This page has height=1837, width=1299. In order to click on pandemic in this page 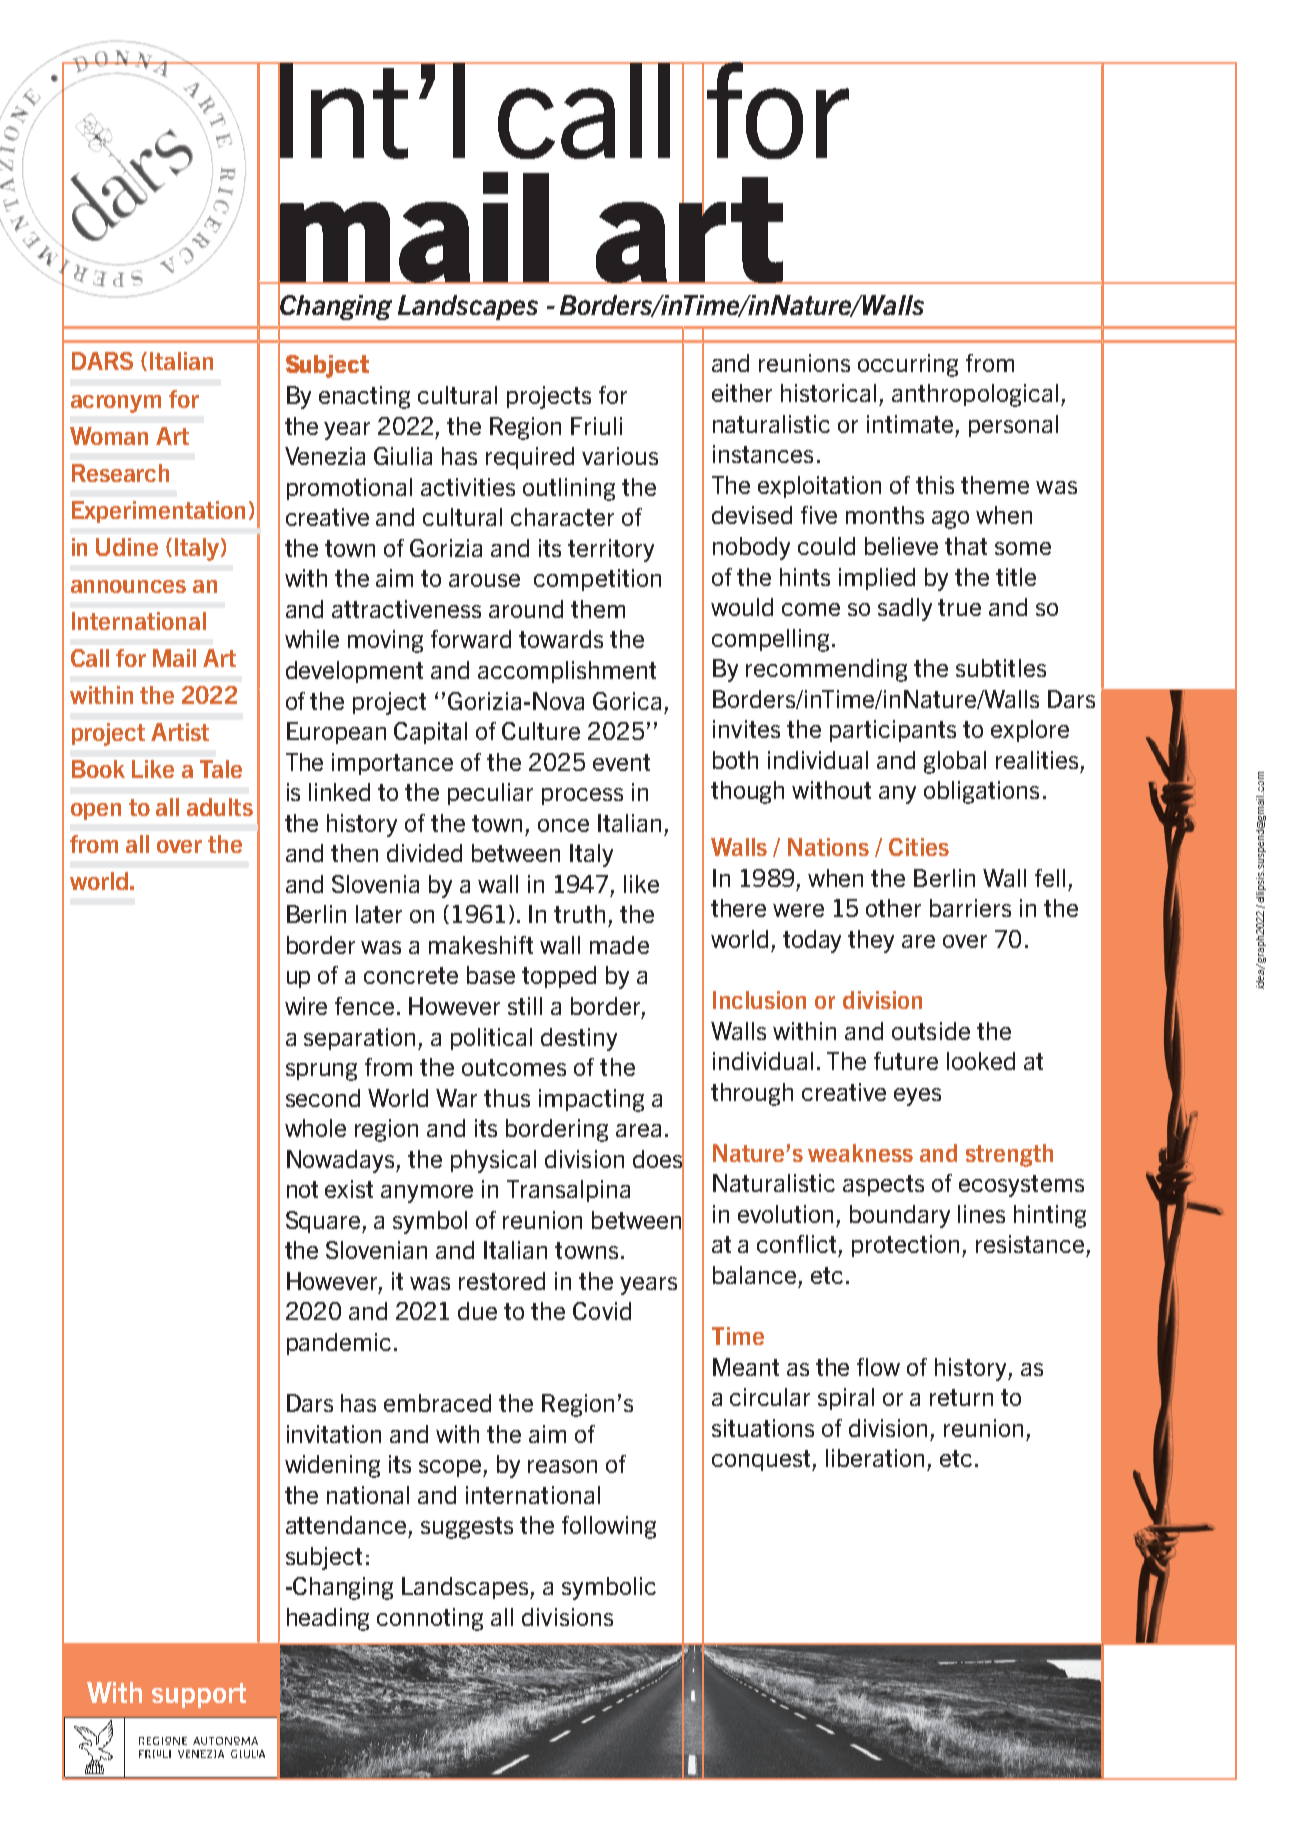, I will do `click(339, 1344)`.
